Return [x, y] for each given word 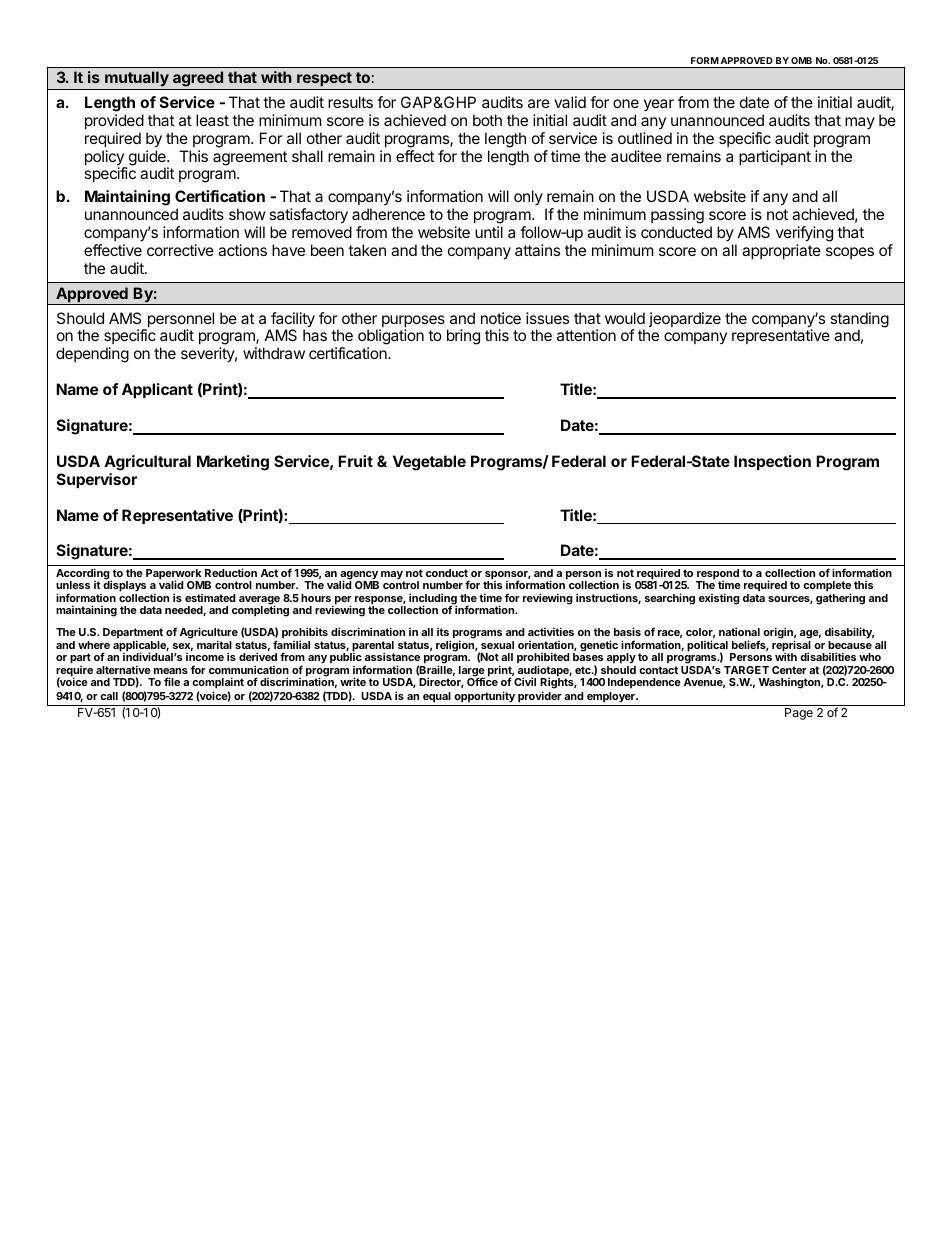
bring [463, 337]
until [489, 232]
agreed [198, 79]
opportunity [484, 698]
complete [827, 588]
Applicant [157, 390]
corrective [180, 250]
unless [73, 585]
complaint [218, 684]
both [487, 120]
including [433, 600]
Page [799, 714]
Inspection [772, 462]
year [659, 105]
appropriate [781, 251]
